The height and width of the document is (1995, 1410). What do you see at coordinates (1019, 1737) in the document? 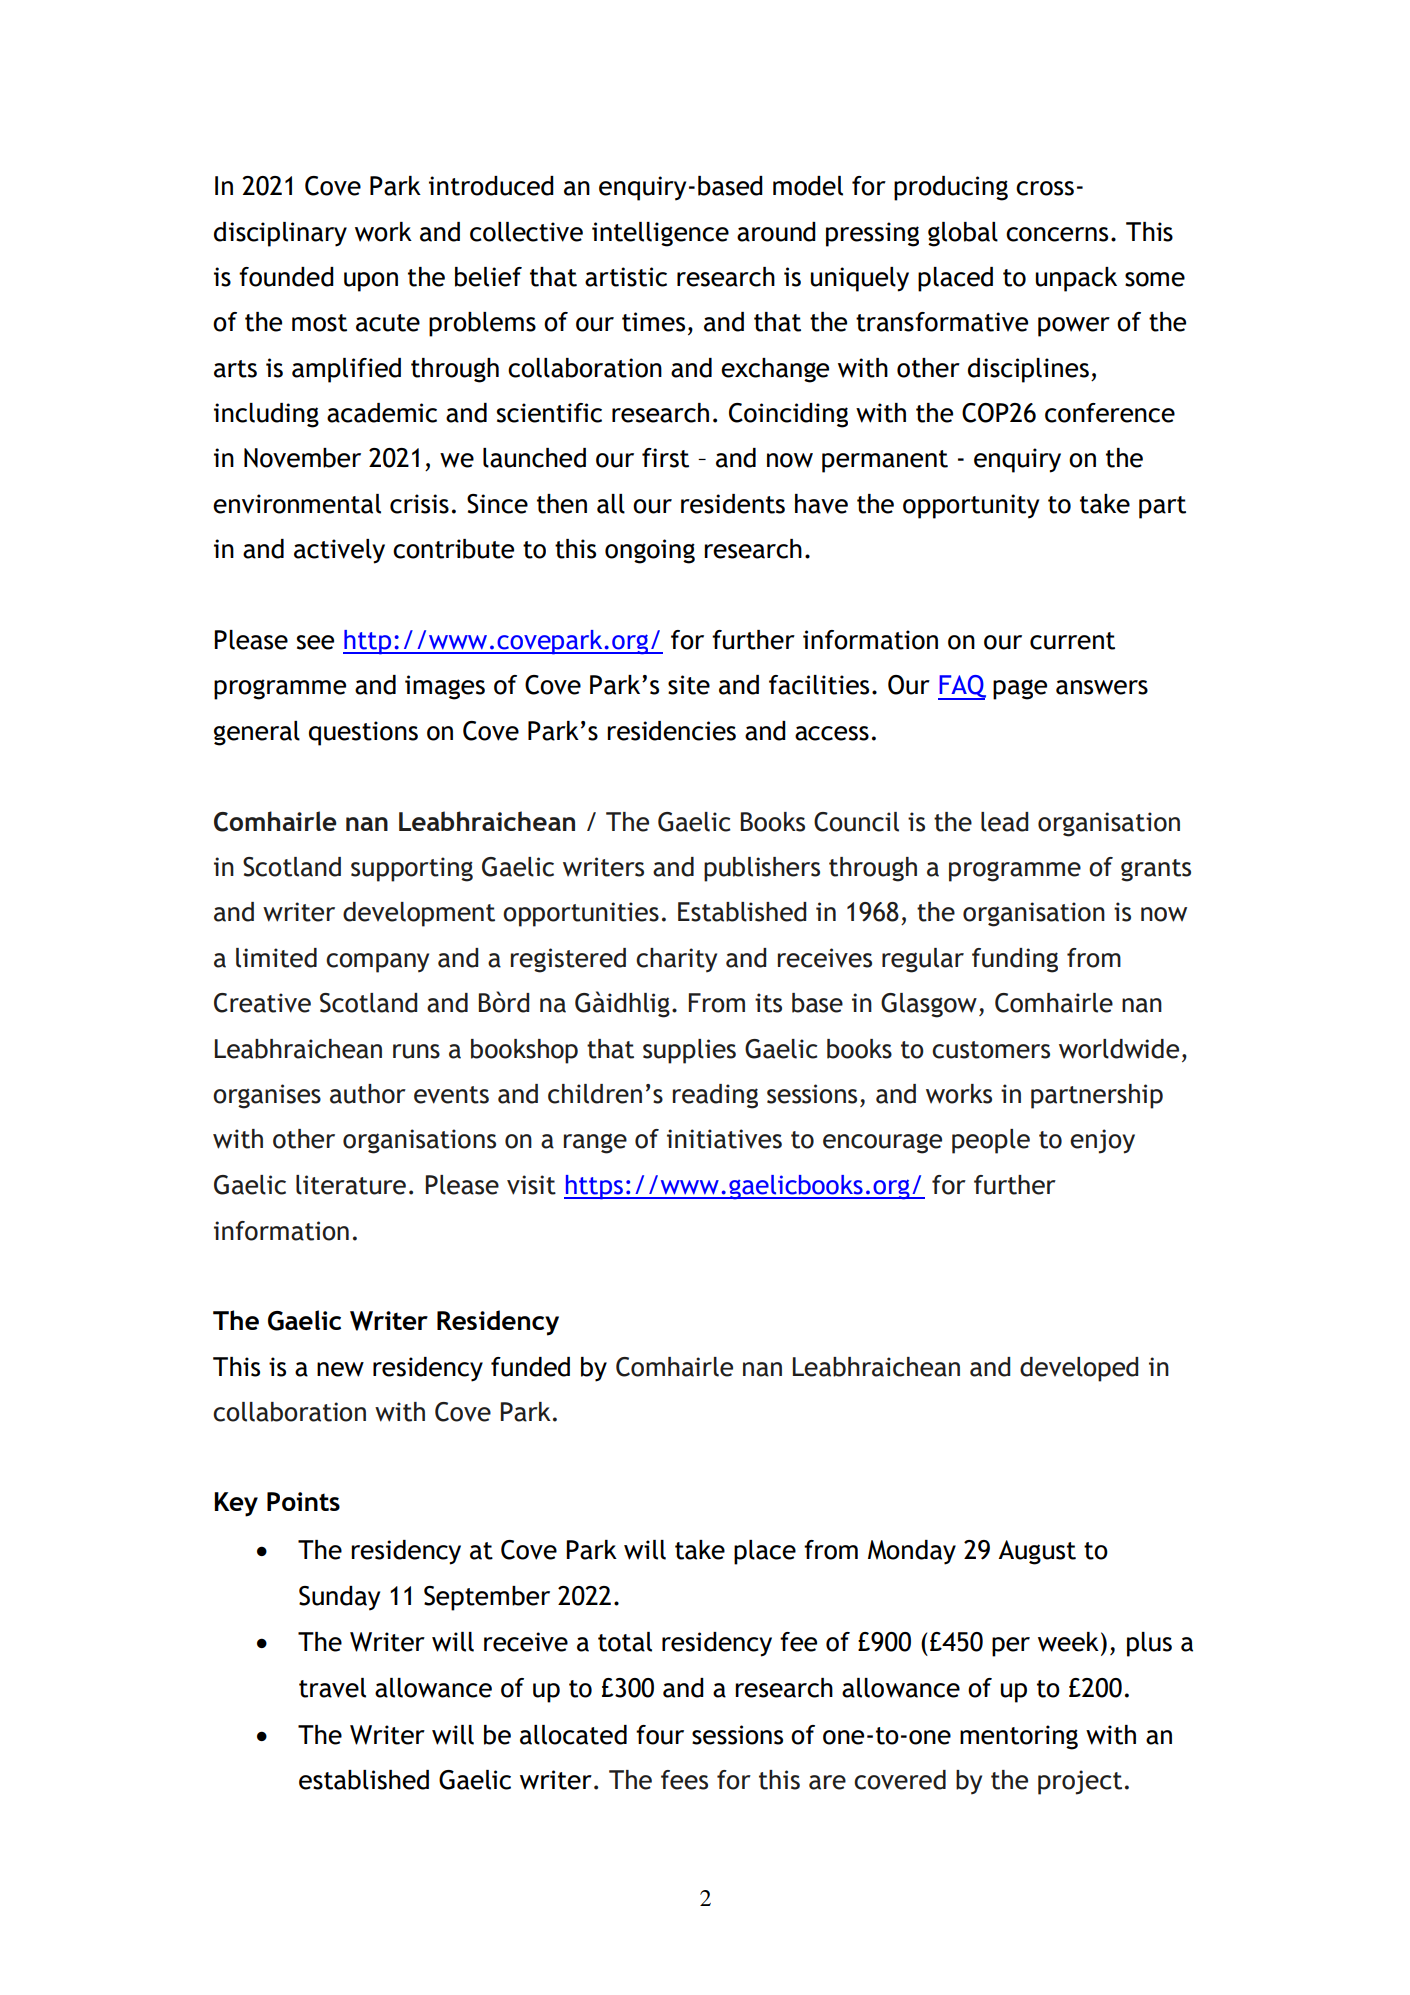
I see `mentoring` at bounding box center [1019, 1737].
